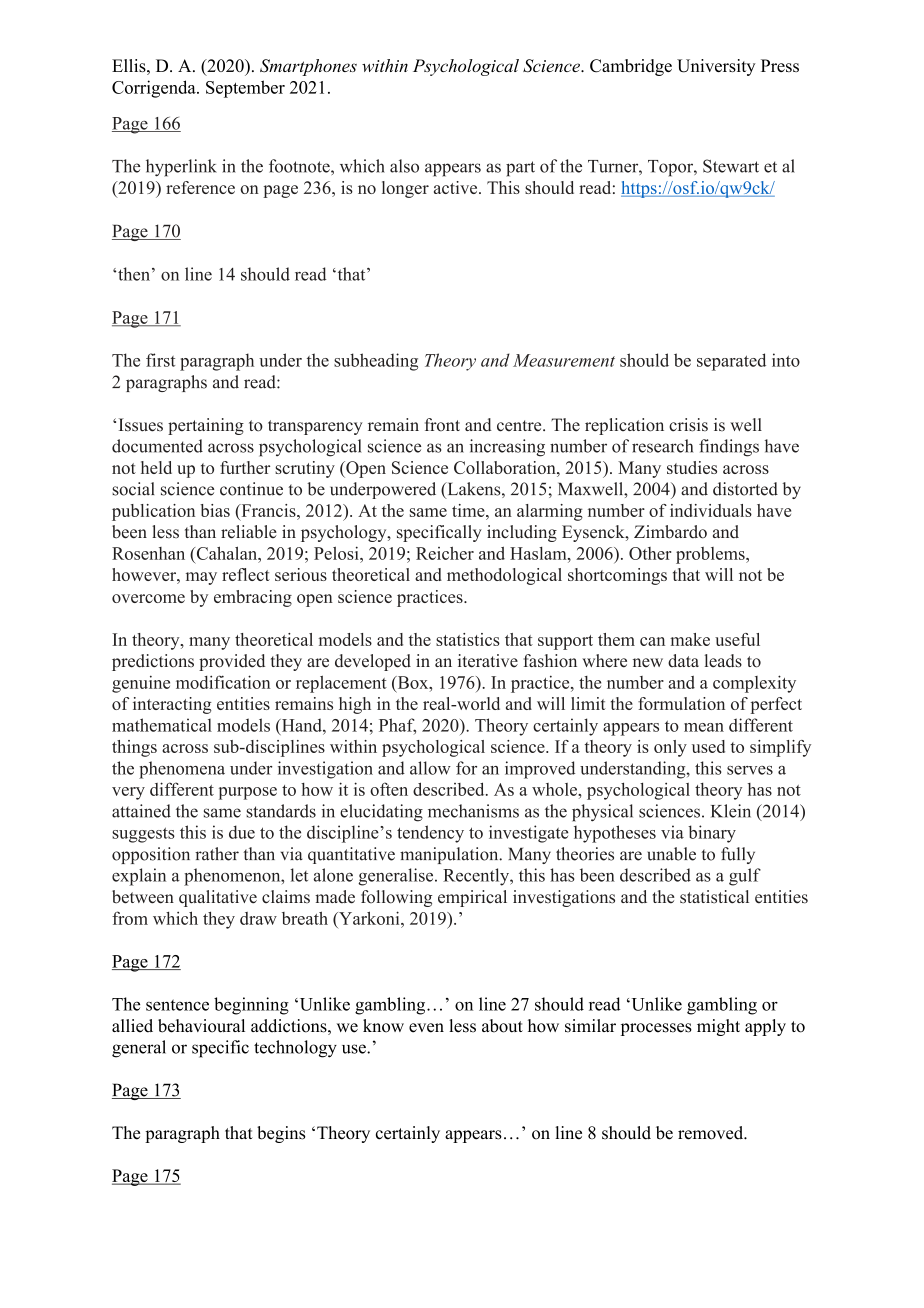 The image size is (924, 1308). What do you see at coordinates (688, 425) in the screenshot?
I see `crisis` at bounding box center [688, 425].
